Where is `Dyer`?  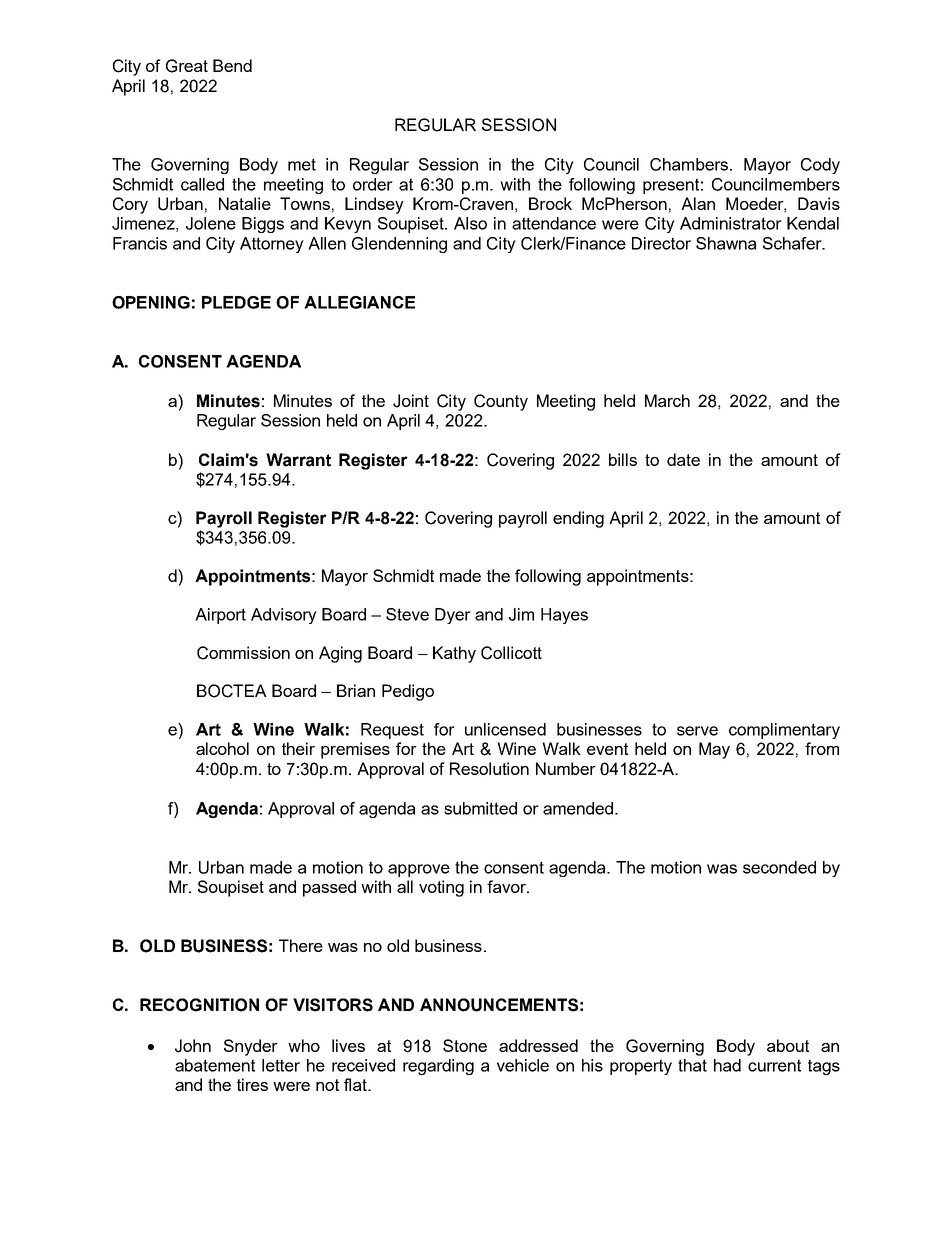
Dyer is located at coordinates (453, 616).
